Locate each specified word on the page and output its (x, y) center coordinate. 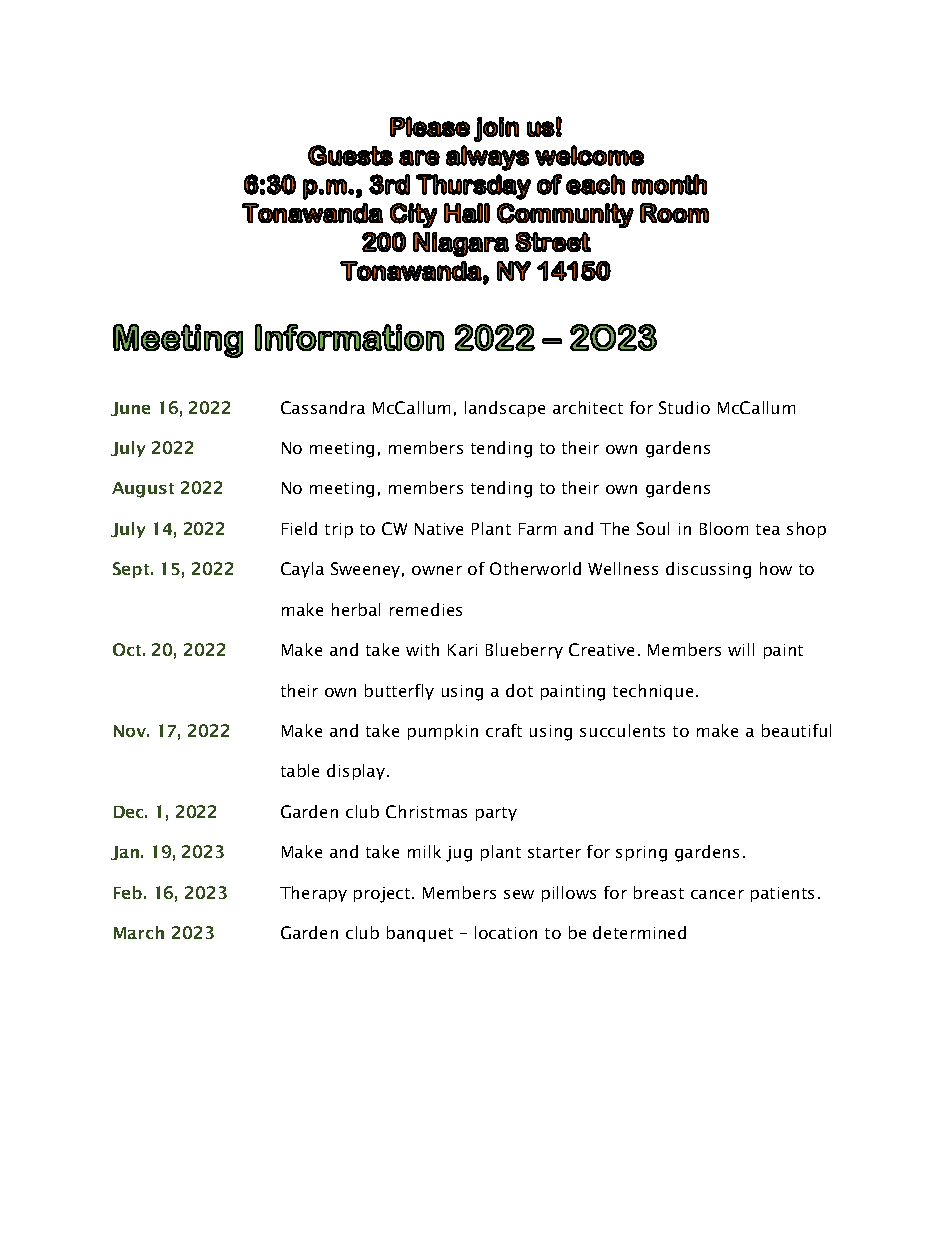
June (130, 409)
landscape (505, 409)
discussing (708, 570)
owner (437, 570)
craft (504, 730)
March (139, 932)
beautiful (796, 730)
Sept (132, 570)
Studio (684, 407)
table (300, 770)
